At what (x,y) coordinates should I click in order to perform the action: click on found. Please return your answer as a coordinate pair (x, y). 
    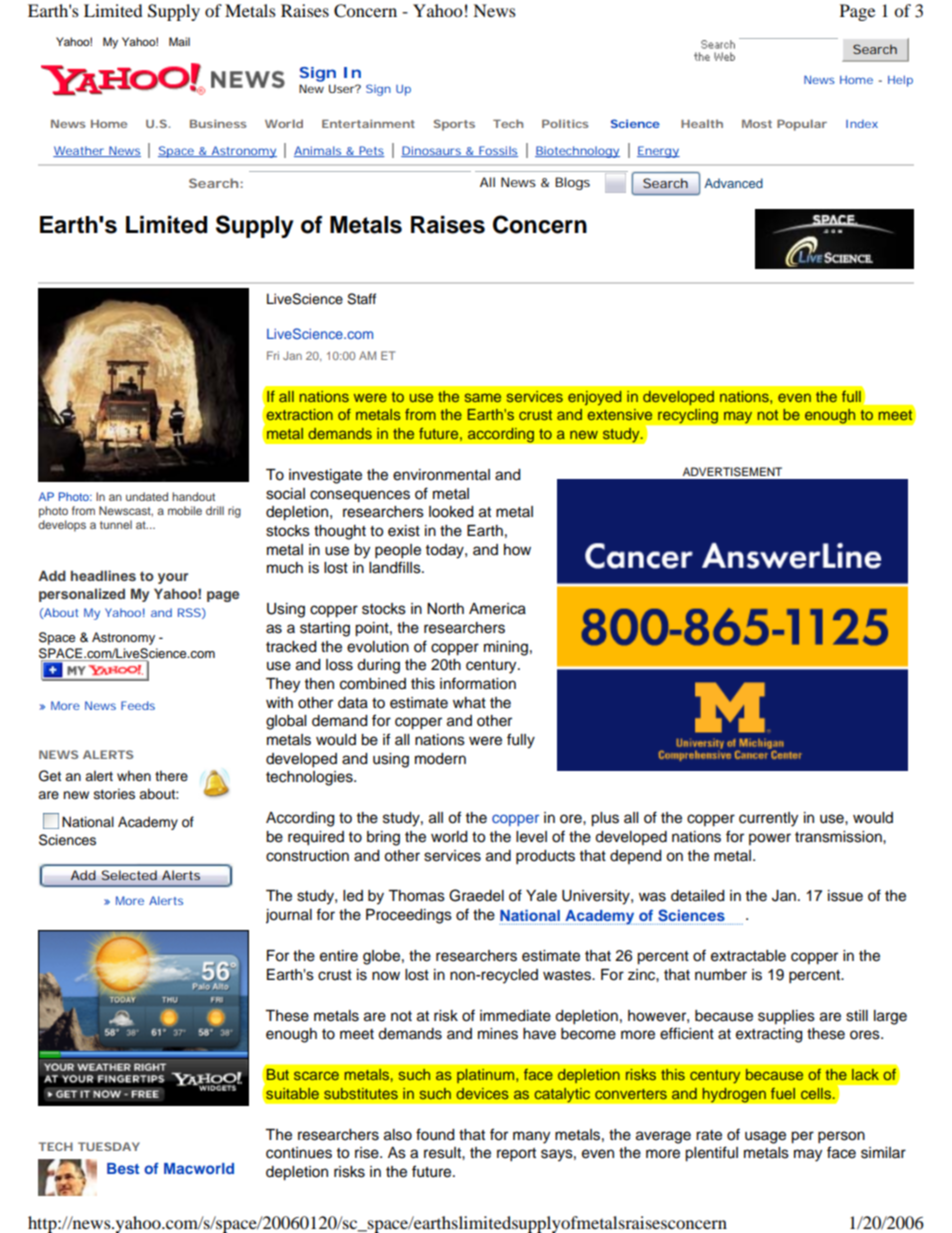
    Looking at the image, I should click on (435, 1134).
